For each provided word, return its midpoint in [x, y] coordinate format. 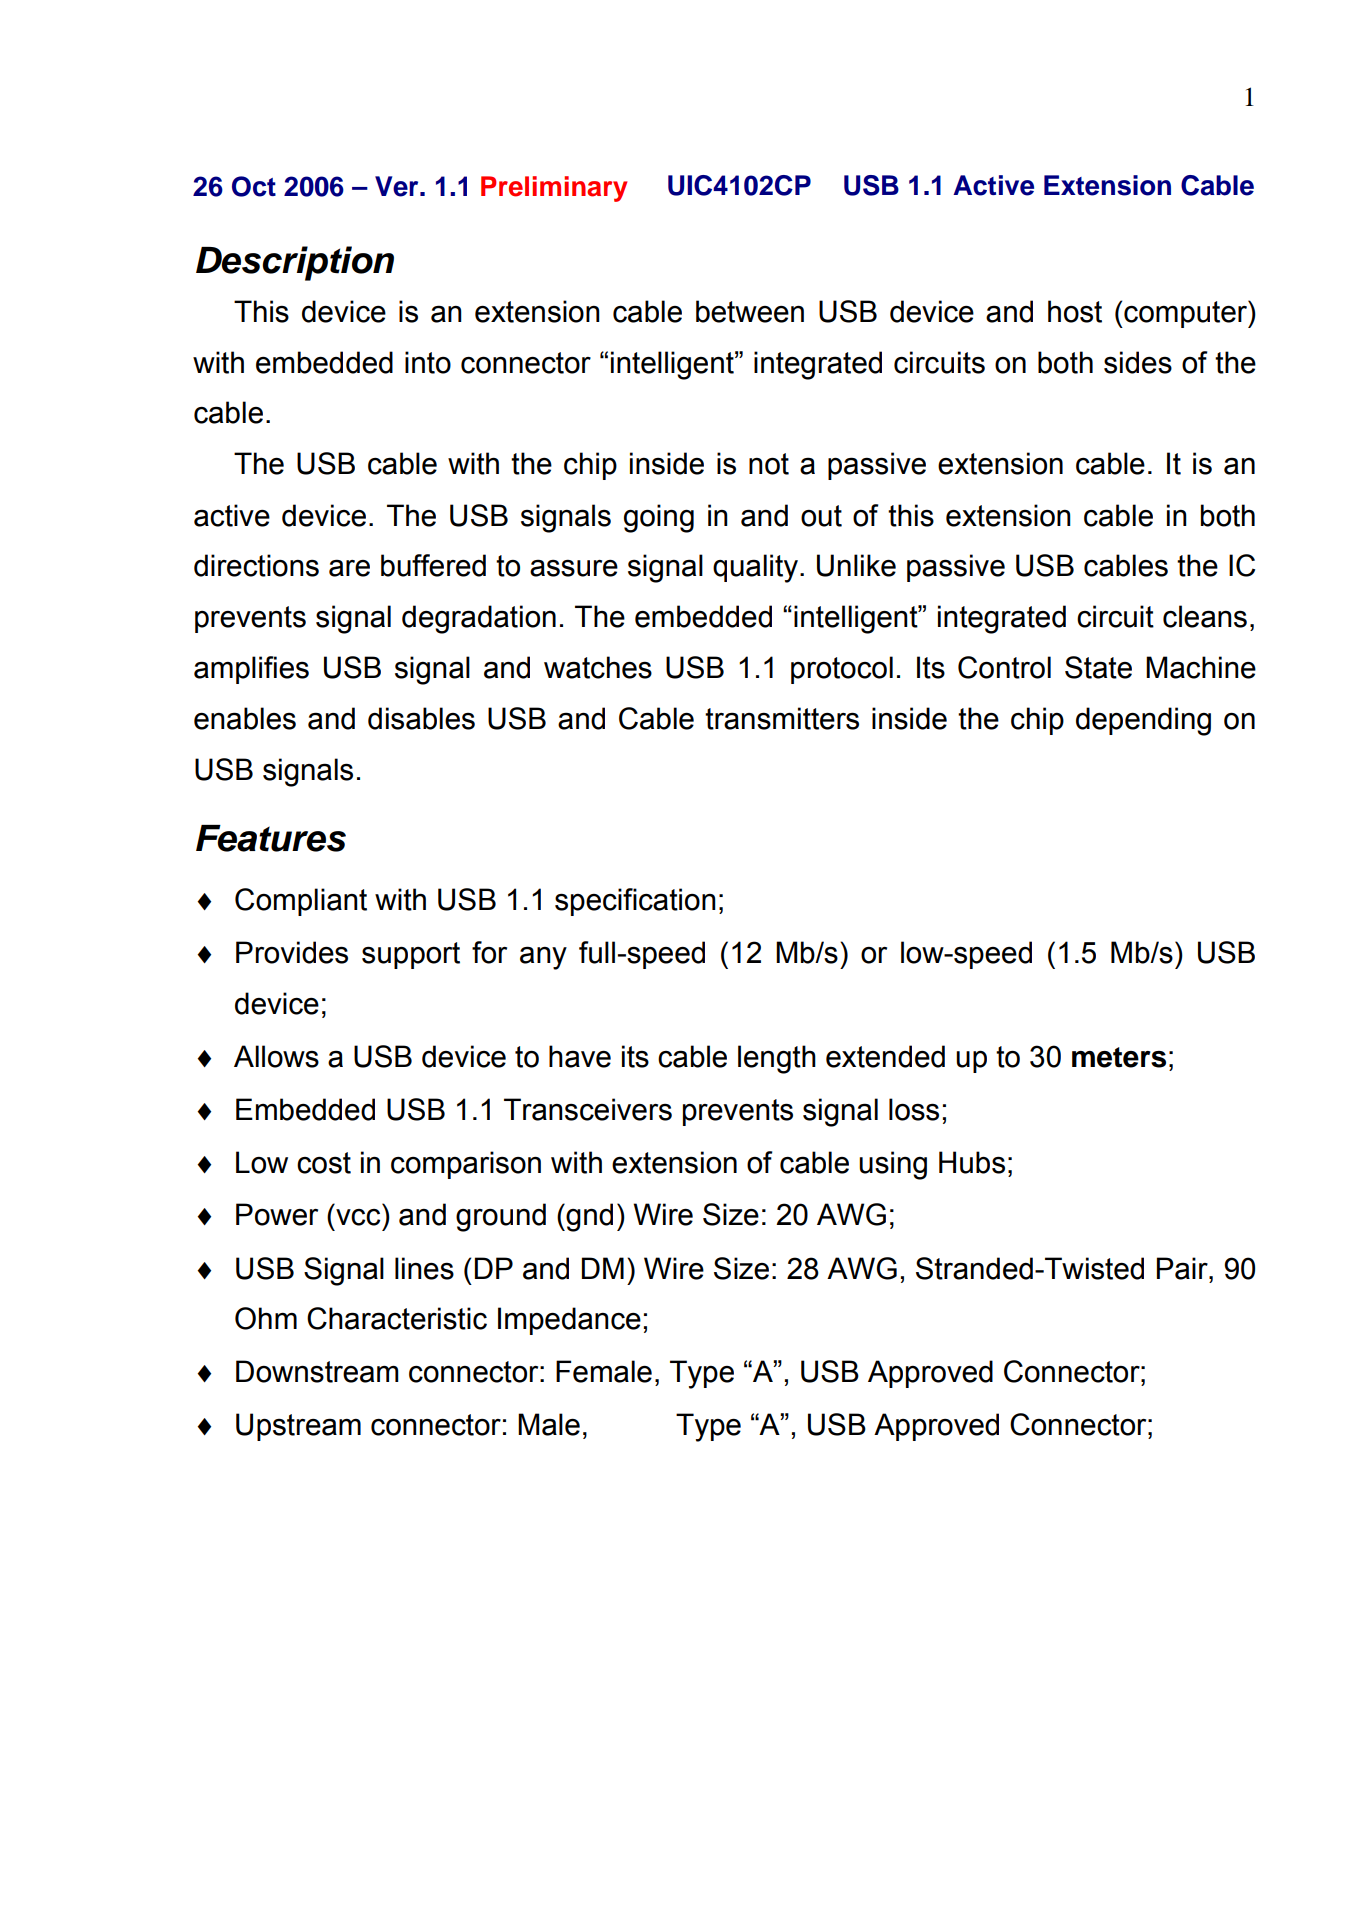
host [1075, 311]
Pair [1183, 1268]
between [750, 311]
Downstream [317, 1371]
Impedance [569, 1321]
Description [295, 263]
